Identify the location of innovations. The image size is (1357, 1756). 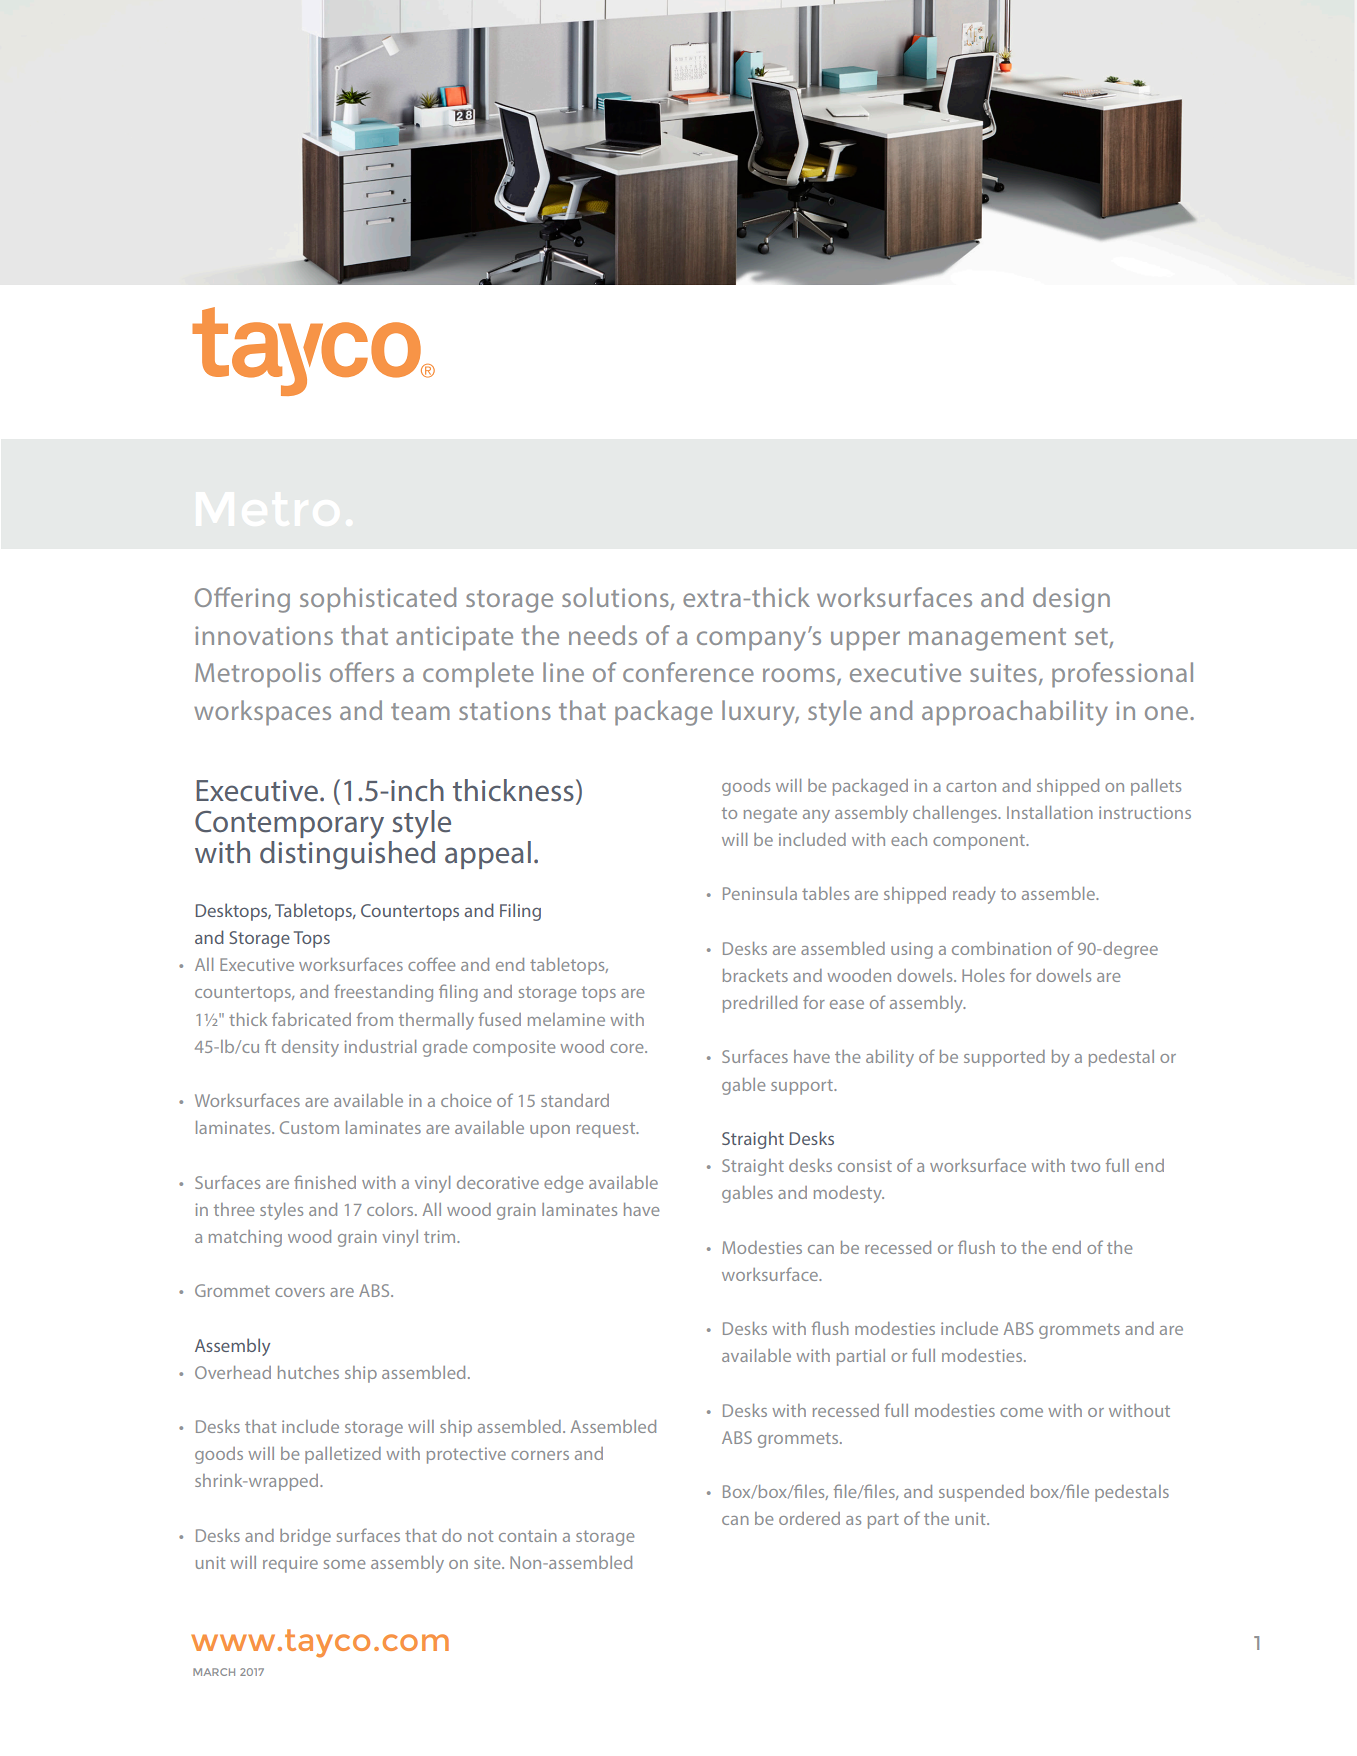
(264, 635).
